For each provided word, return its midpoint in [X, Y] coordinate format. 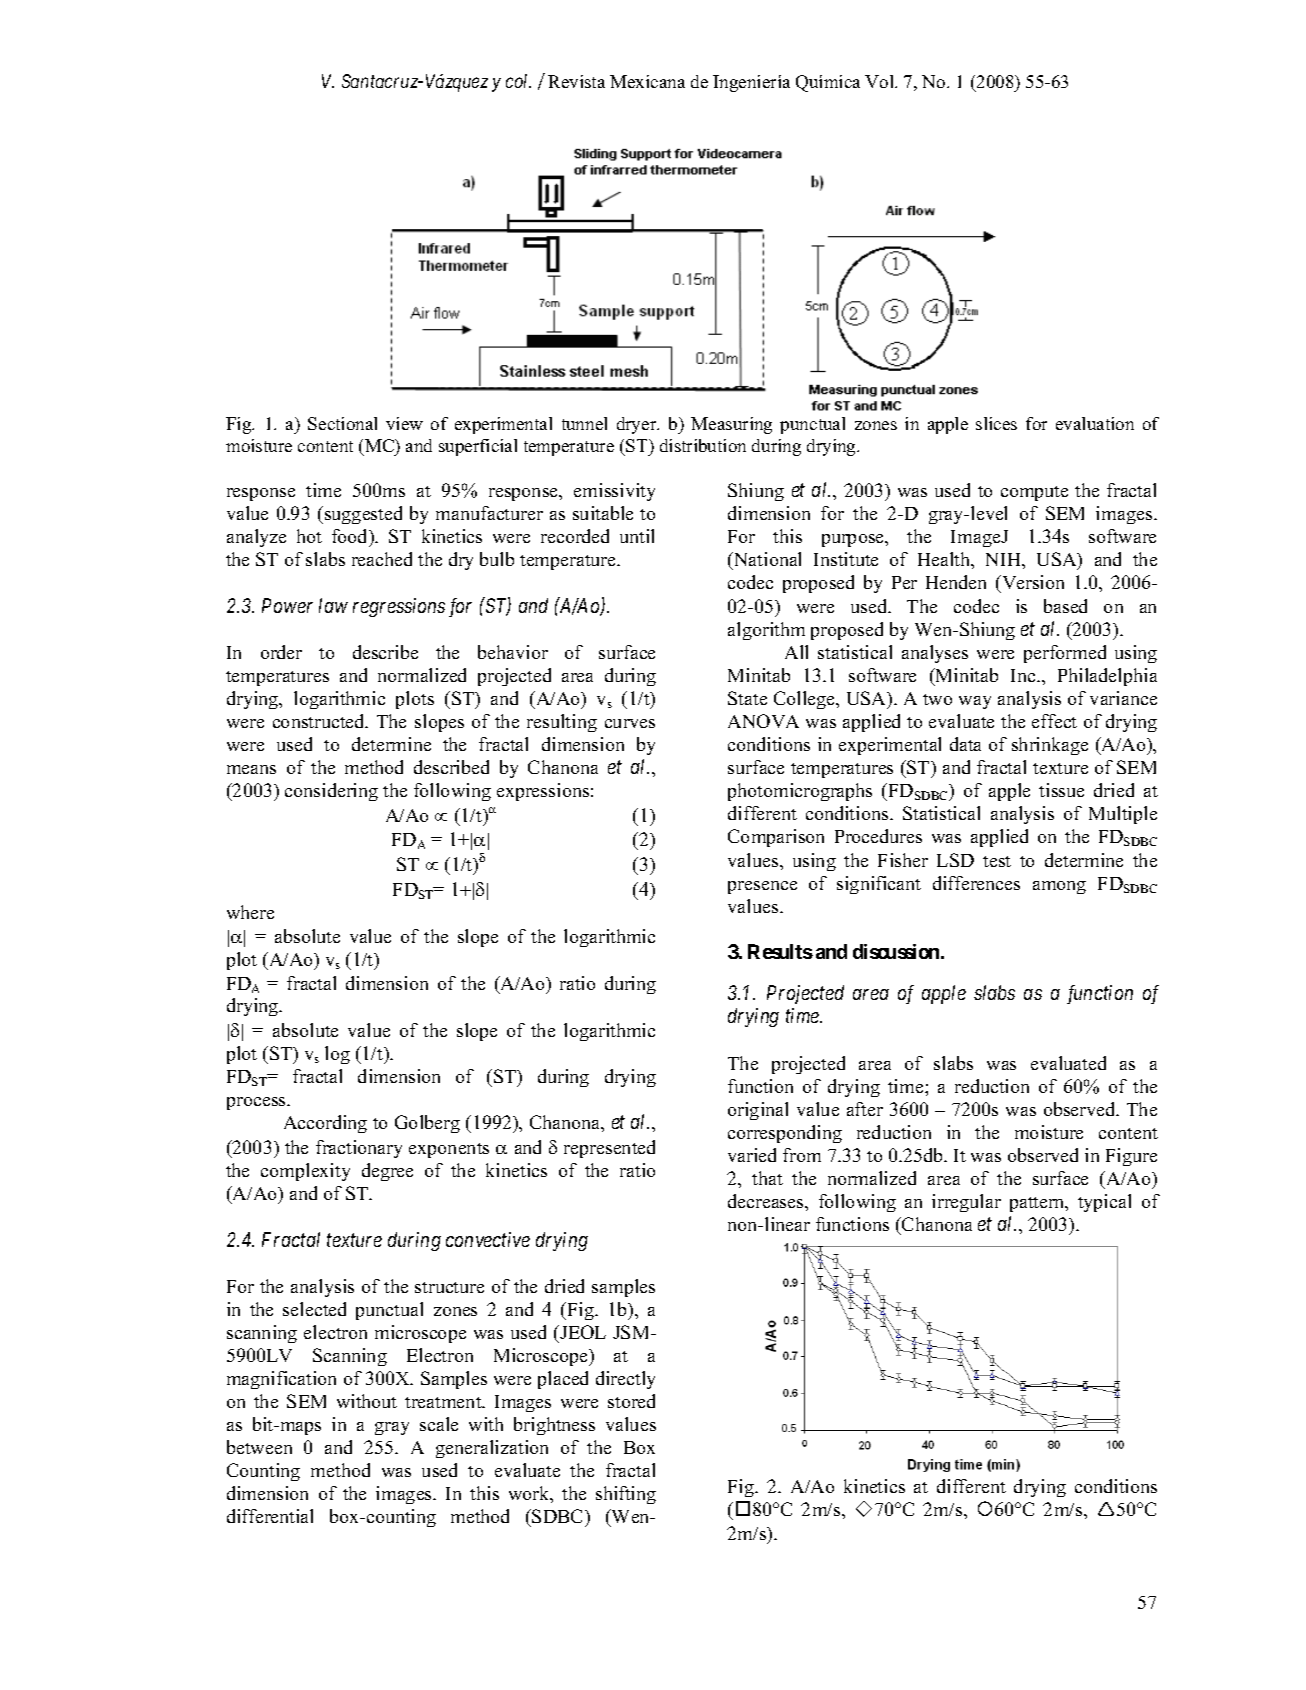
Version [1032, 584]
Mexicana [647, 81]
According [325, 1124]
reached [382, 559]
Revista [576, 81]
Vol [881, 81]
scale [439, 1424]
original [758, 1111]
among [1059, 887]
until [637, 536]
